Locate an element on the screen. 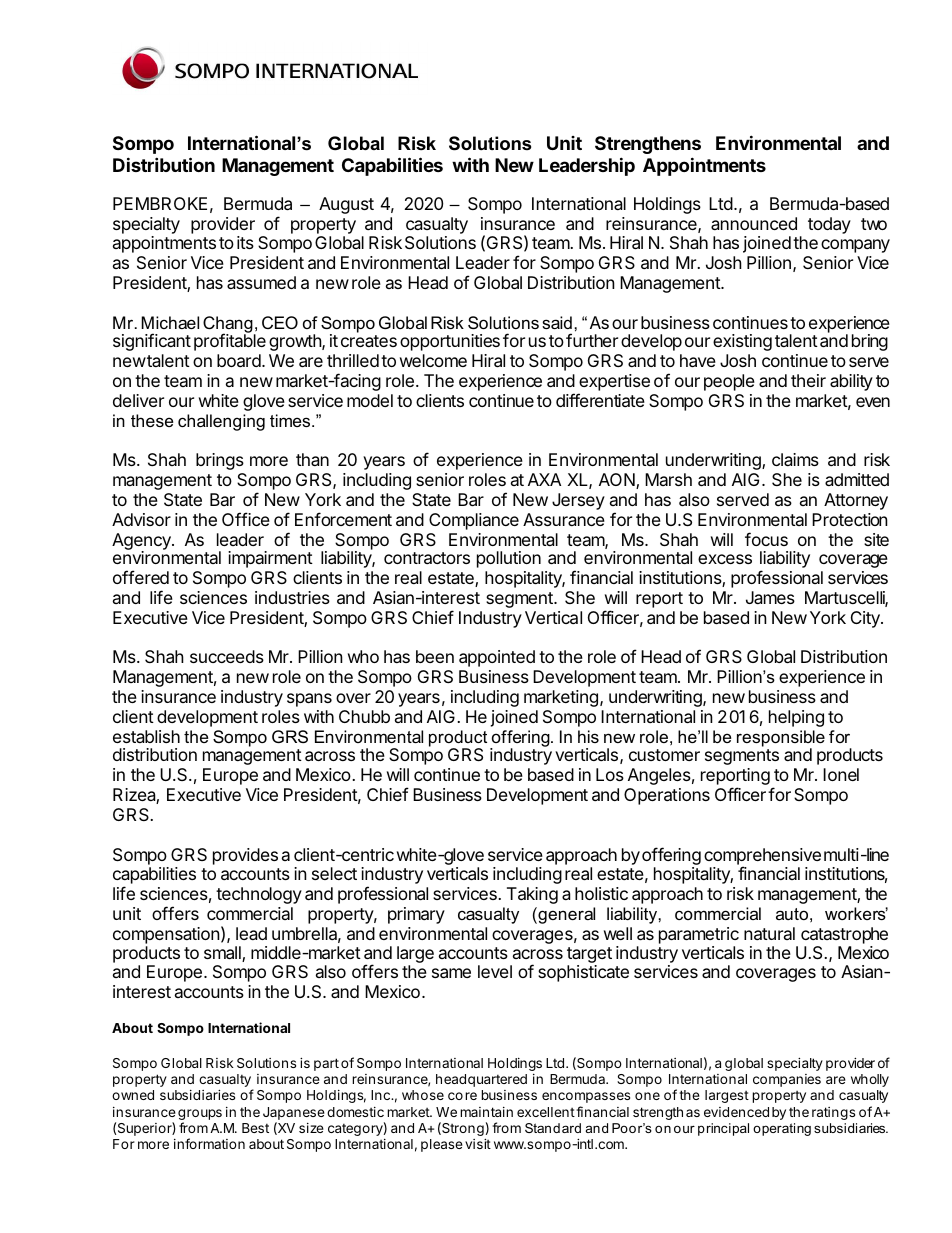 The height and width of the screenshot is (1233, 952). its is located at coordinates (245, 242).
